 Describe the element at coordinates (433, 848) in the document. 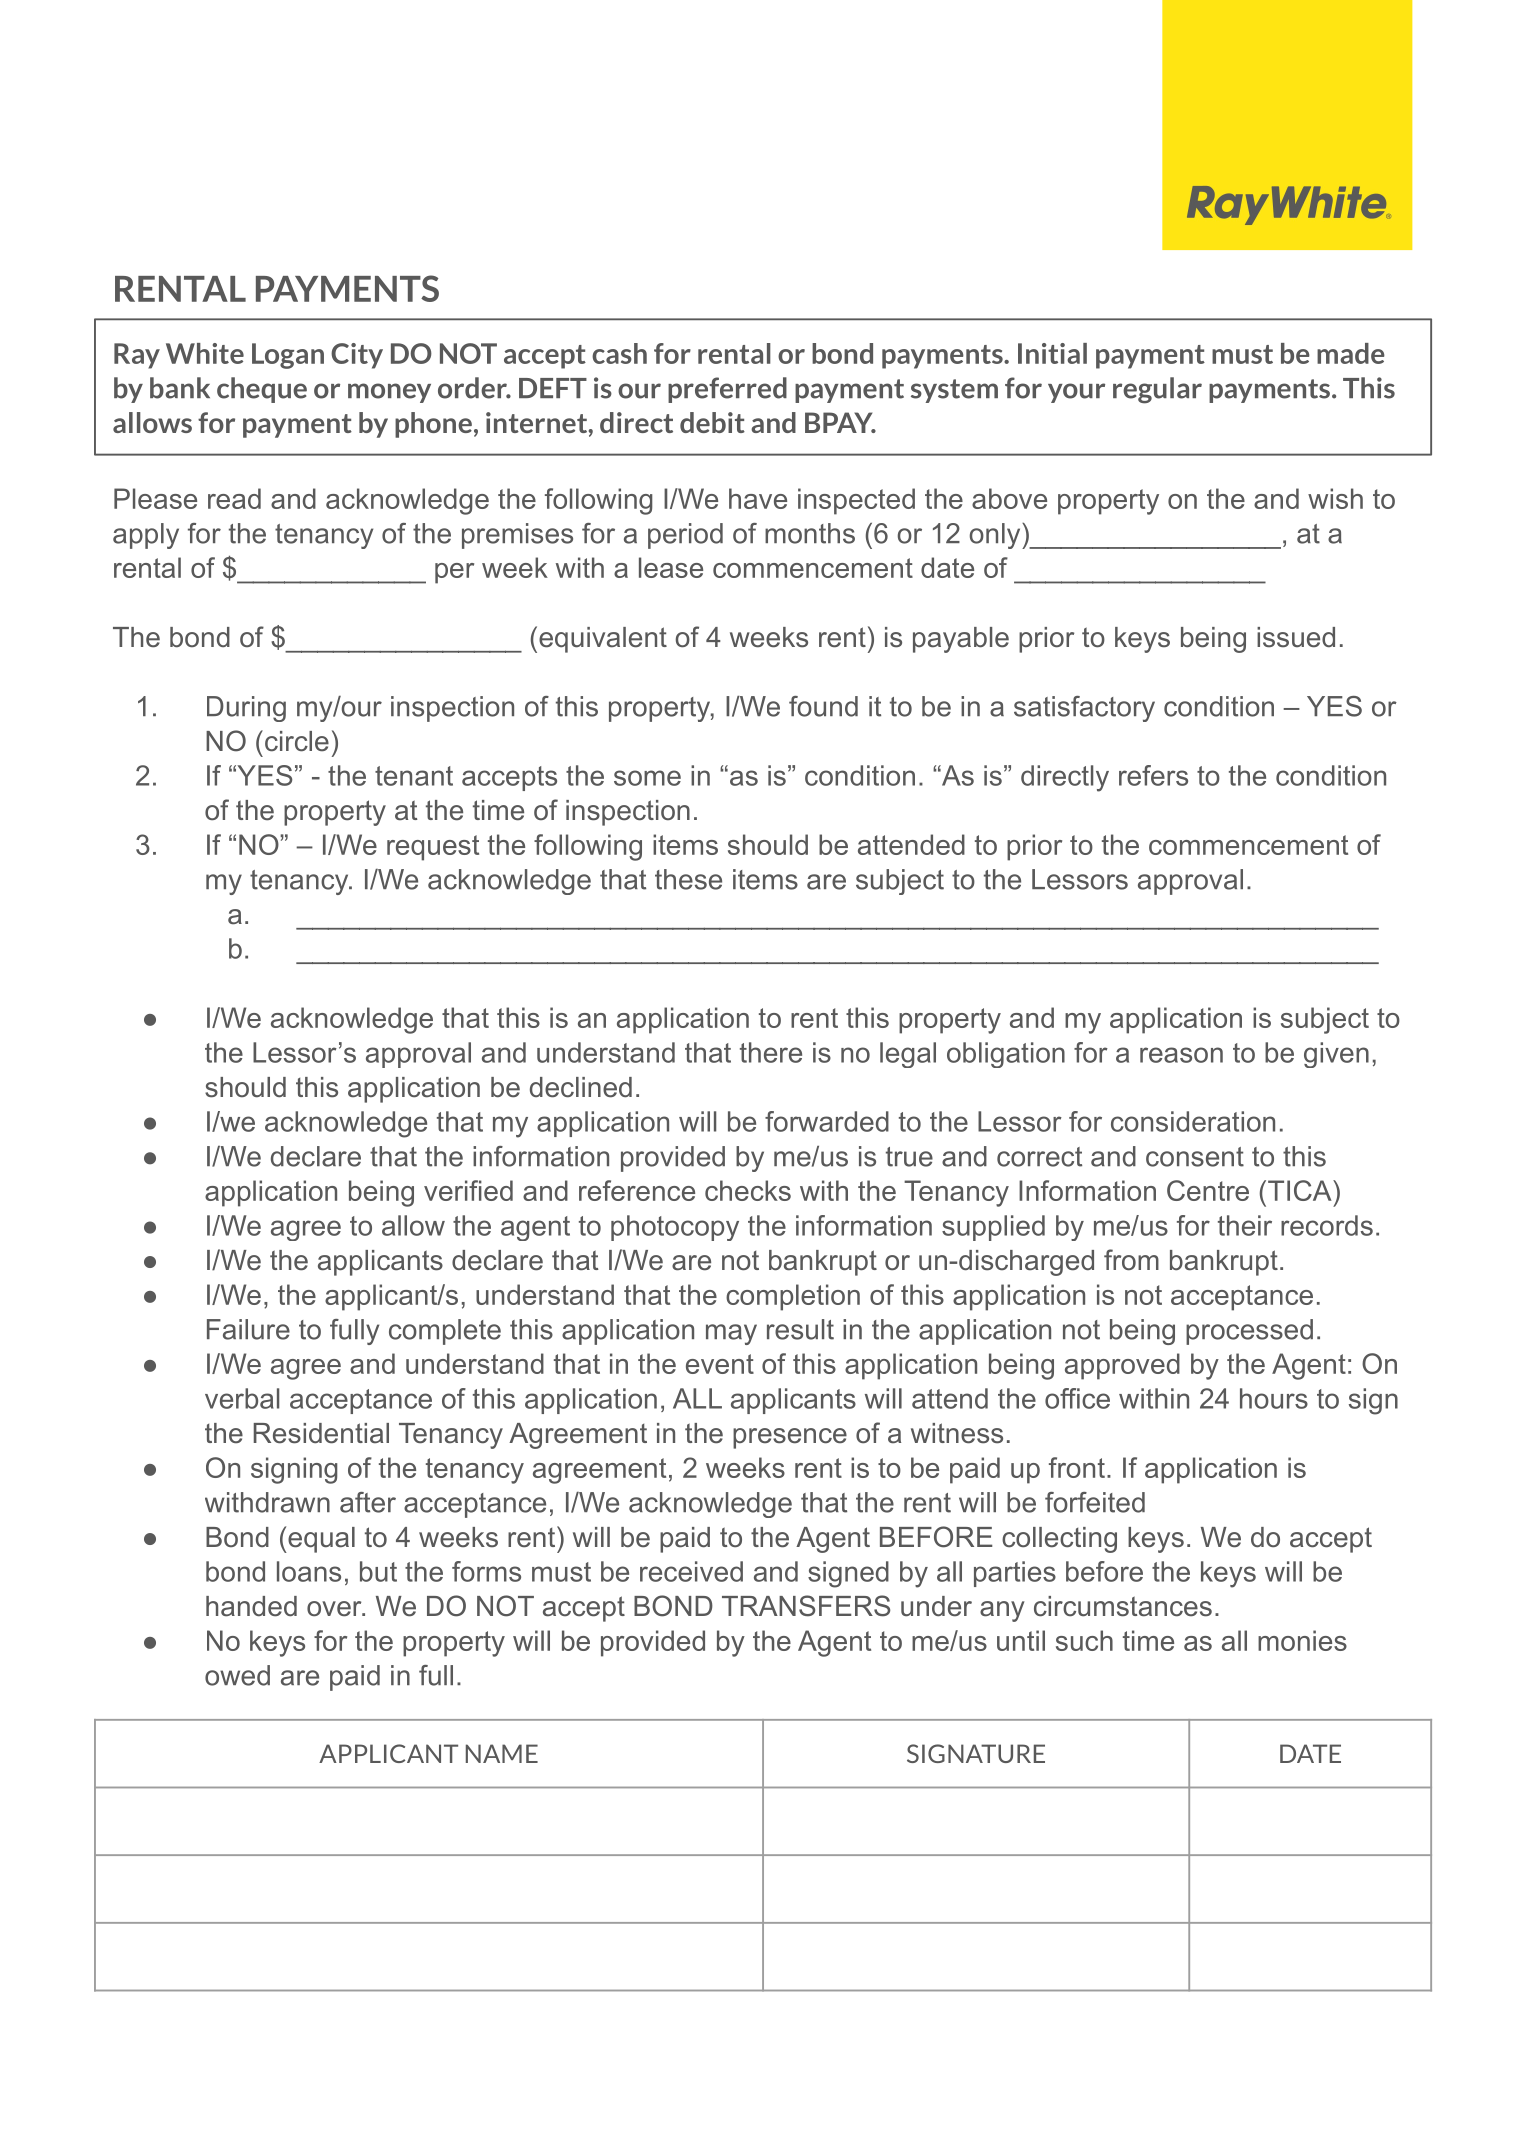

I see `request` at that location.
